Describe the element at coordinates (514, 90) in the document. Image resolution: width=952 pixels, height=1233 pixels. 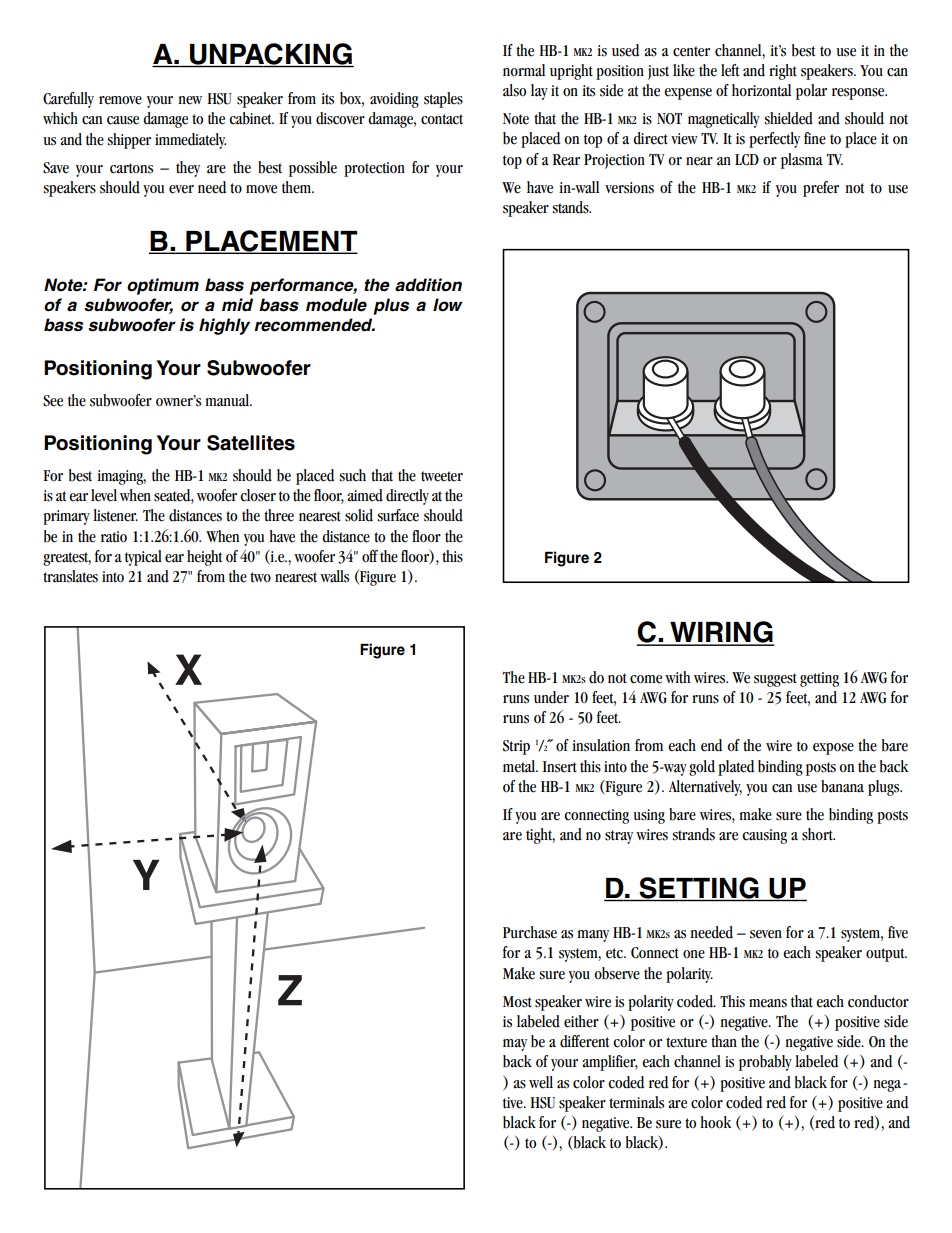
I see `also` at that location.
